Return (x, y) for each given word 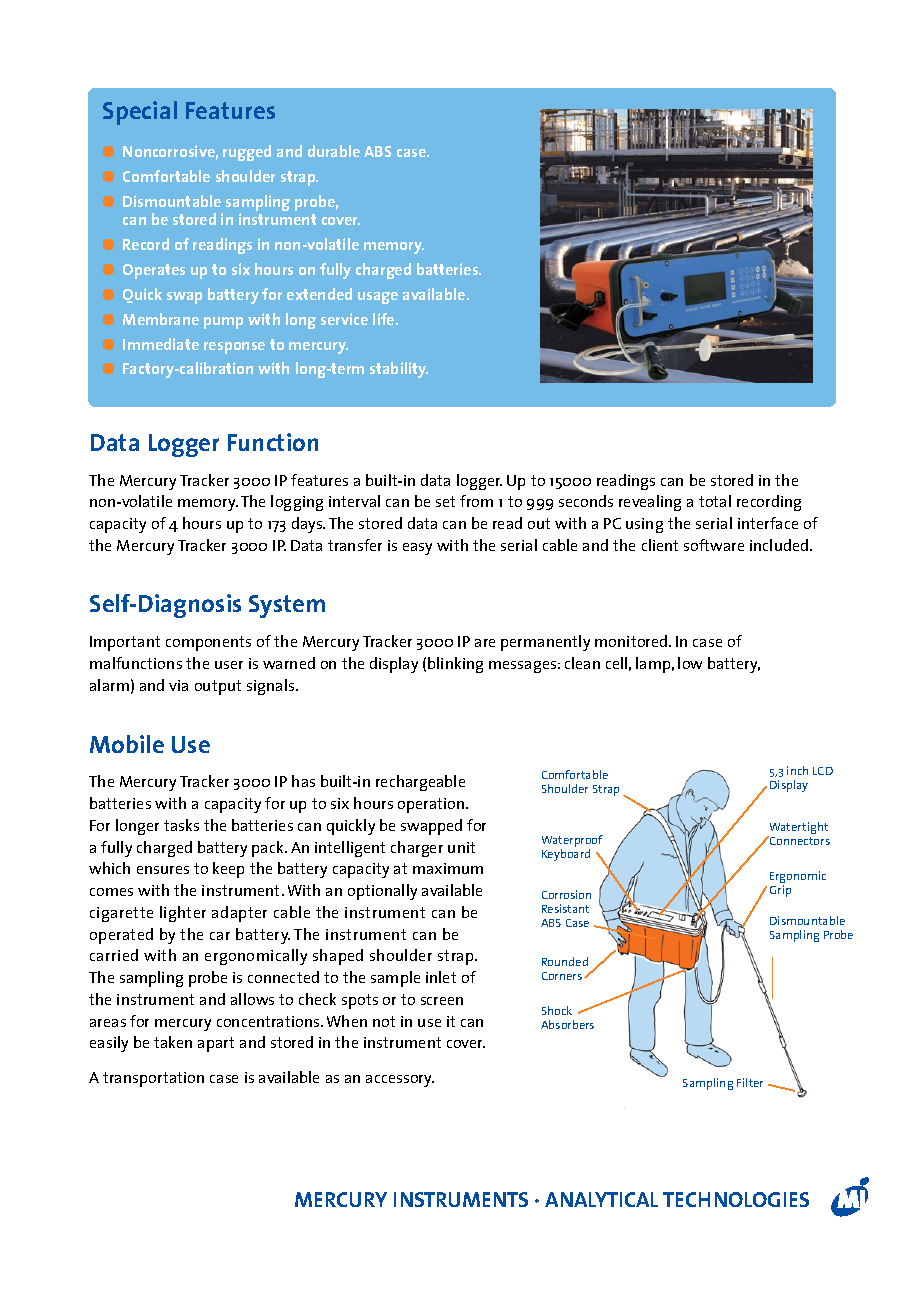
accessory (400, 1081)
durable (334, 151)
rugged (247, 153)
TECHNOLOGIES (736, 1199)
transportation (153, 1079)
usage (378, 298)
